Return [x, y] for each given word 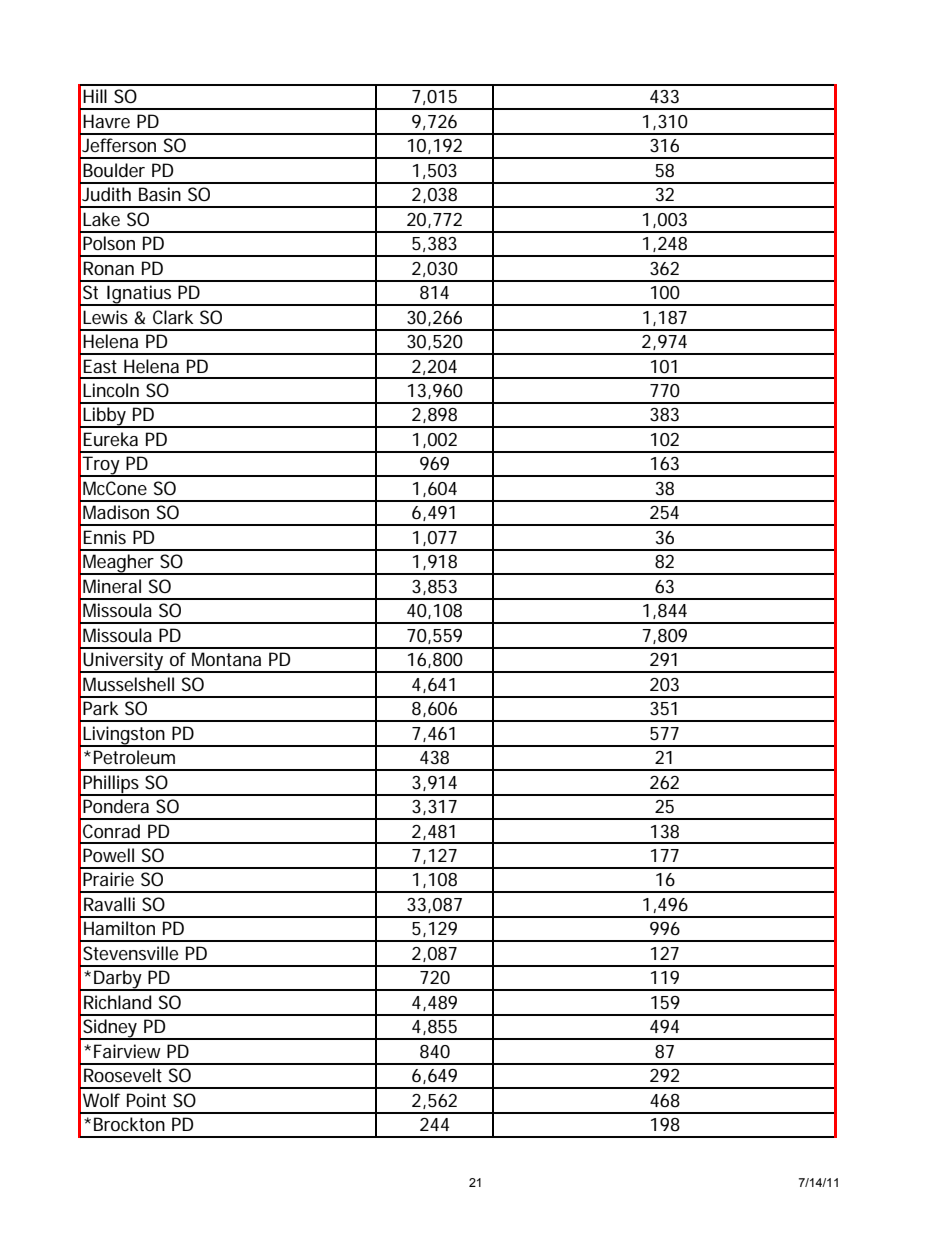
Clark [173, 317]
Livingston [125, 736]
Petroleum [134, 757]
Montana [226, 659]
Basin [160, 194]
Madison [116, 512]
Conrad [111, 831]
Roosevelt [123, 1075]
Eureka [110, 439]
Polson [109, 243]
